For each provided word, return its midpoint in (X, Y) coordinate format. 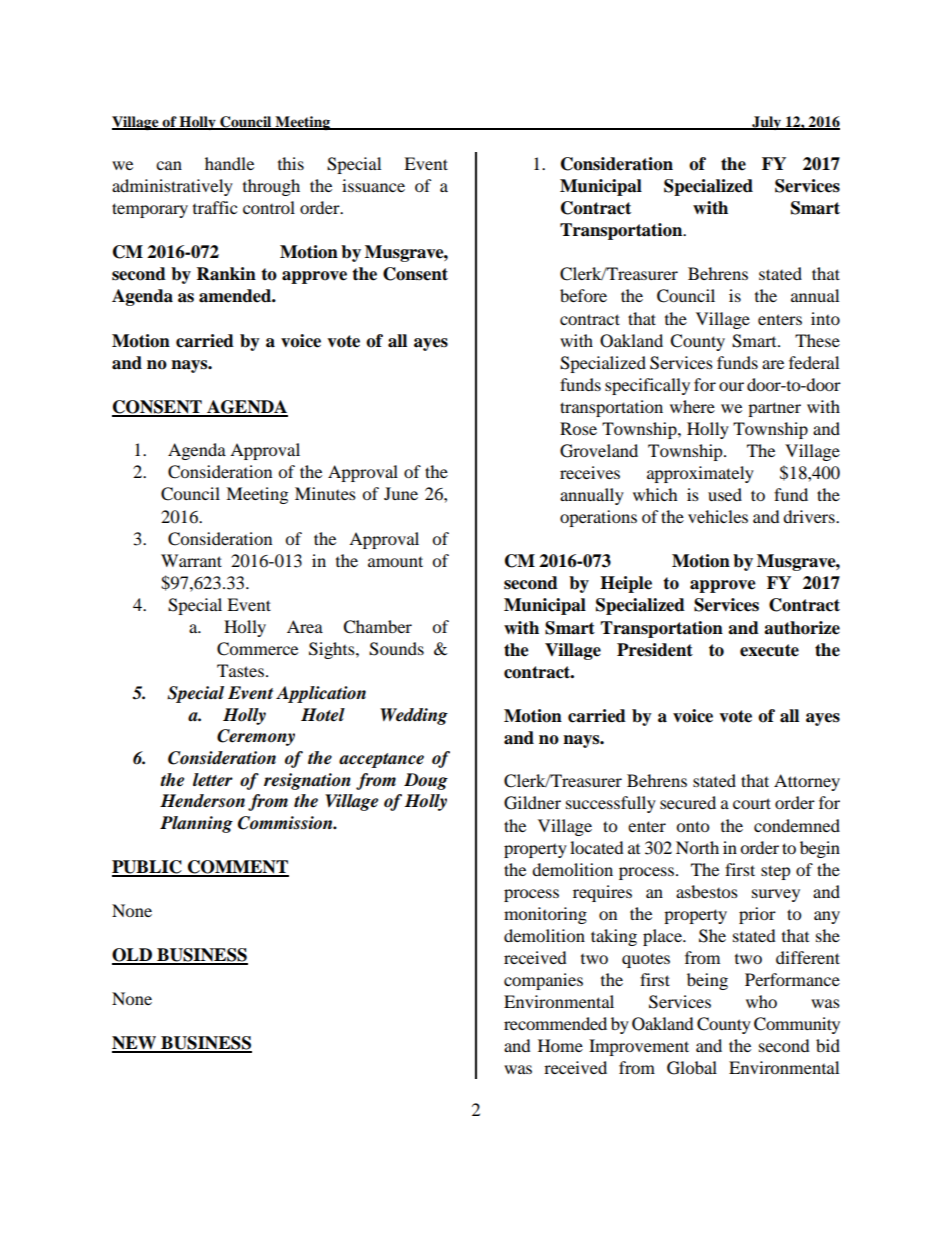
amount (395, 561)
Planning (196, 824)
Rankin (226, 274)
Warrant (191, 560)
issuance (373, 185)
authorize (802, 628)
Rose (578, 428)
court (752, 803)
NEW (135, 1044)
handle (229, 163)
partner (774, 409)
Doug (426, 781)
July (766, 123)
